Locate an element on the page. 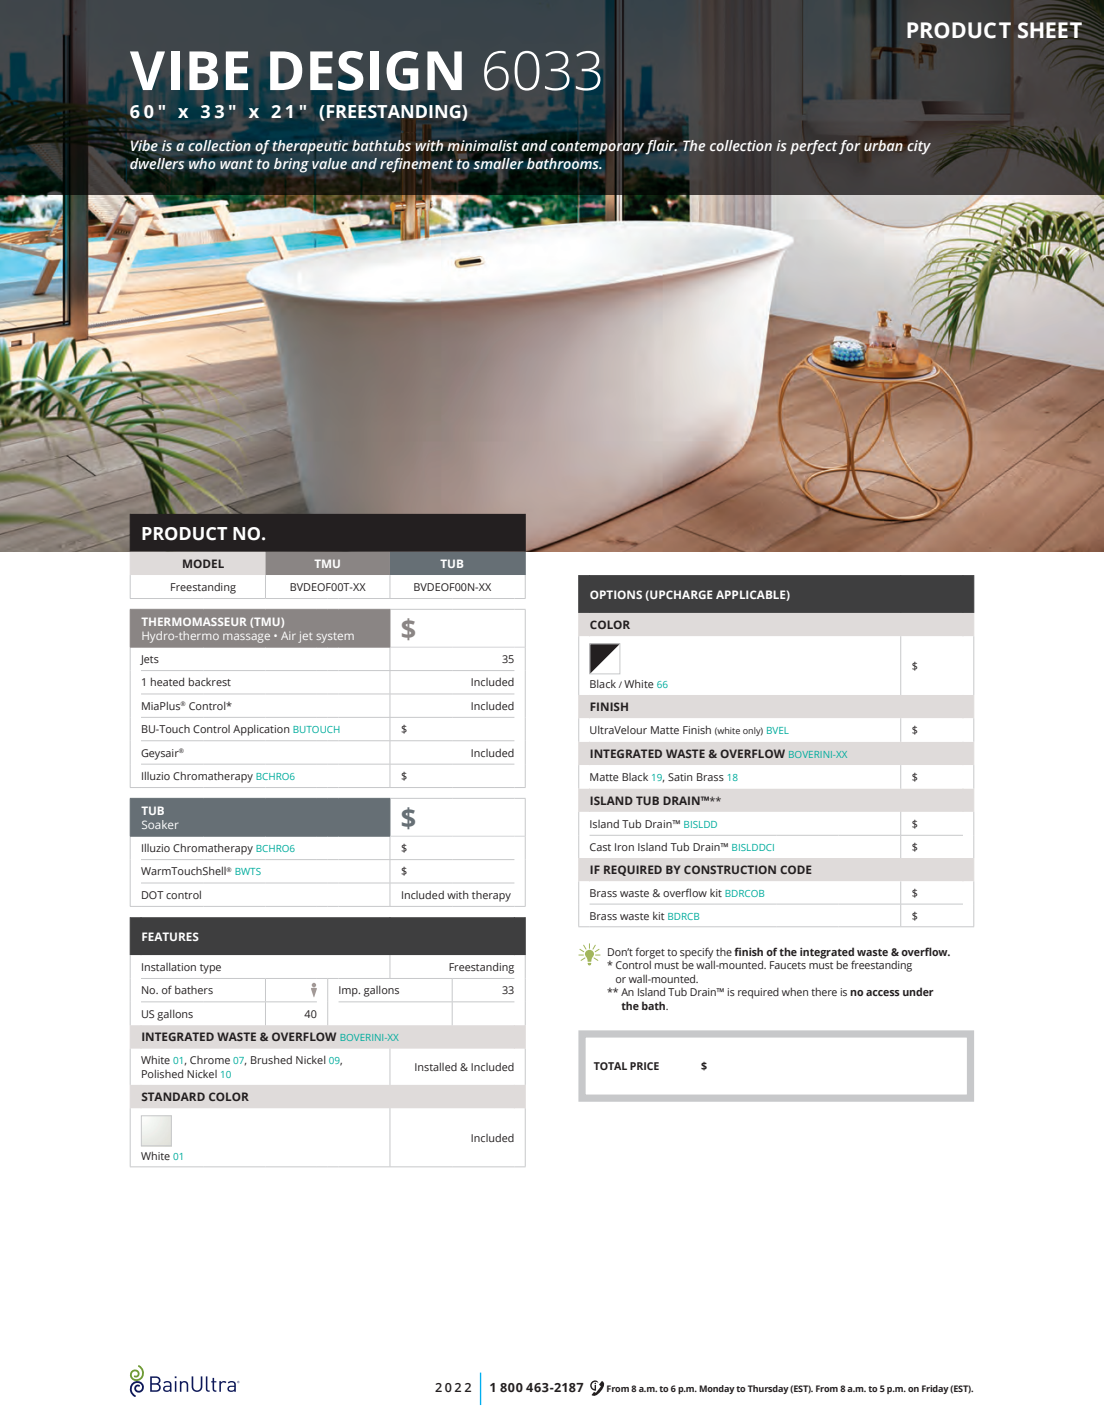 The image size is (1104, 1428). CODE is located at coordinates (796, 869).
